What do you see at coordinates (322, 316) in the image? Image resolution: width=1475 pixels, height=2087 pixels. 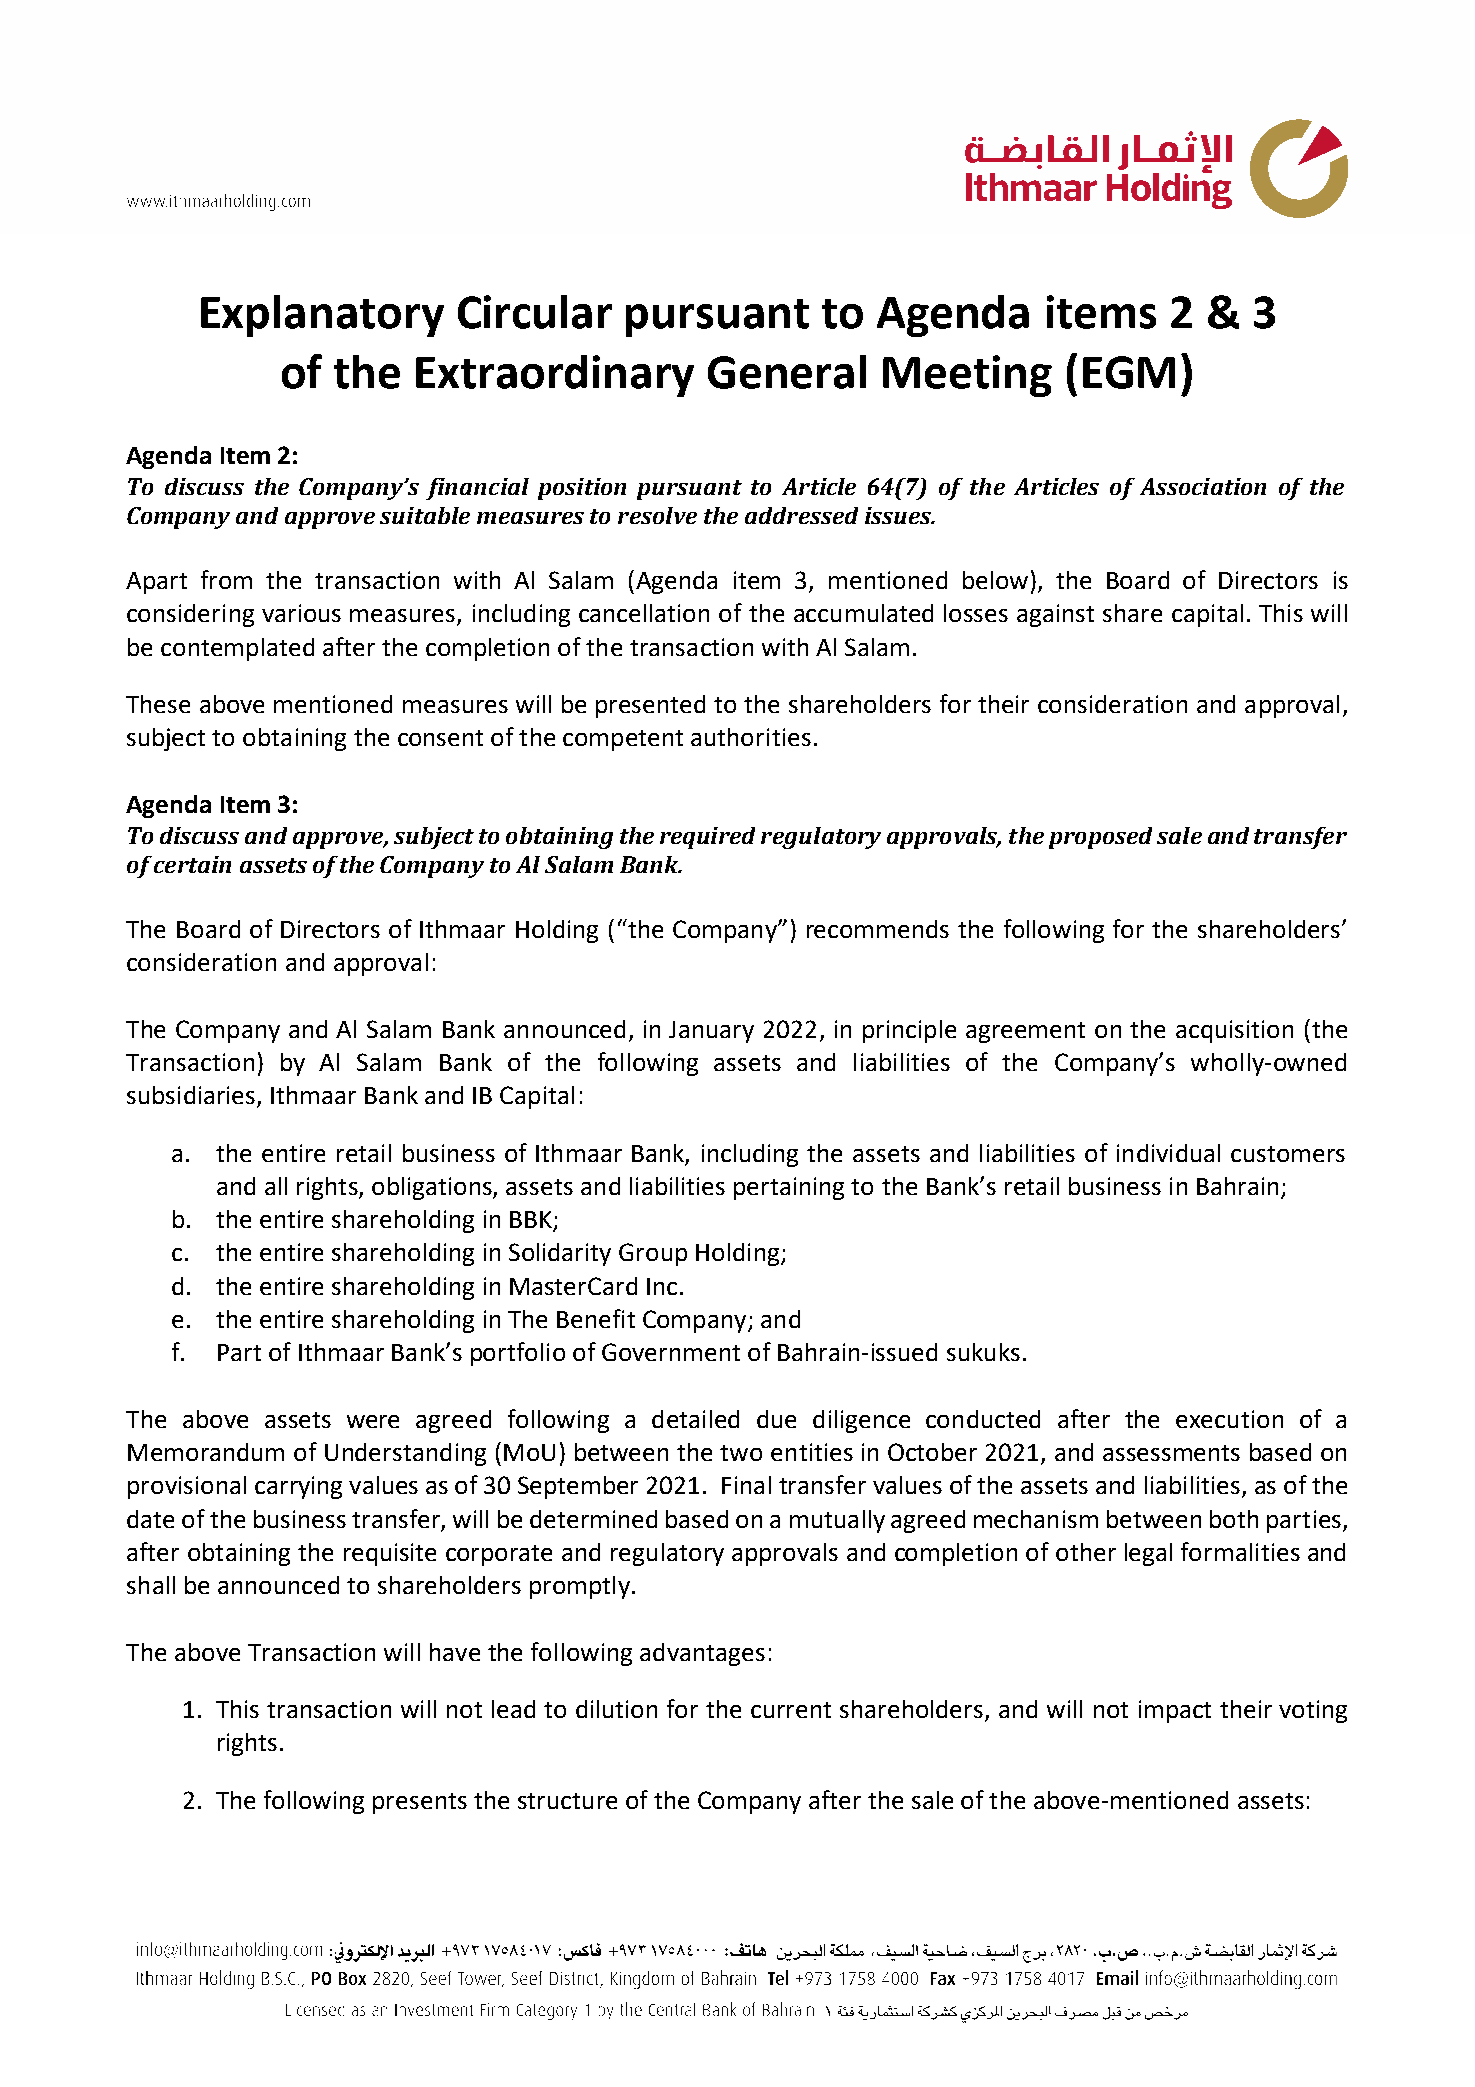 I see `Explanatory` at bounding box center [322, 316].
